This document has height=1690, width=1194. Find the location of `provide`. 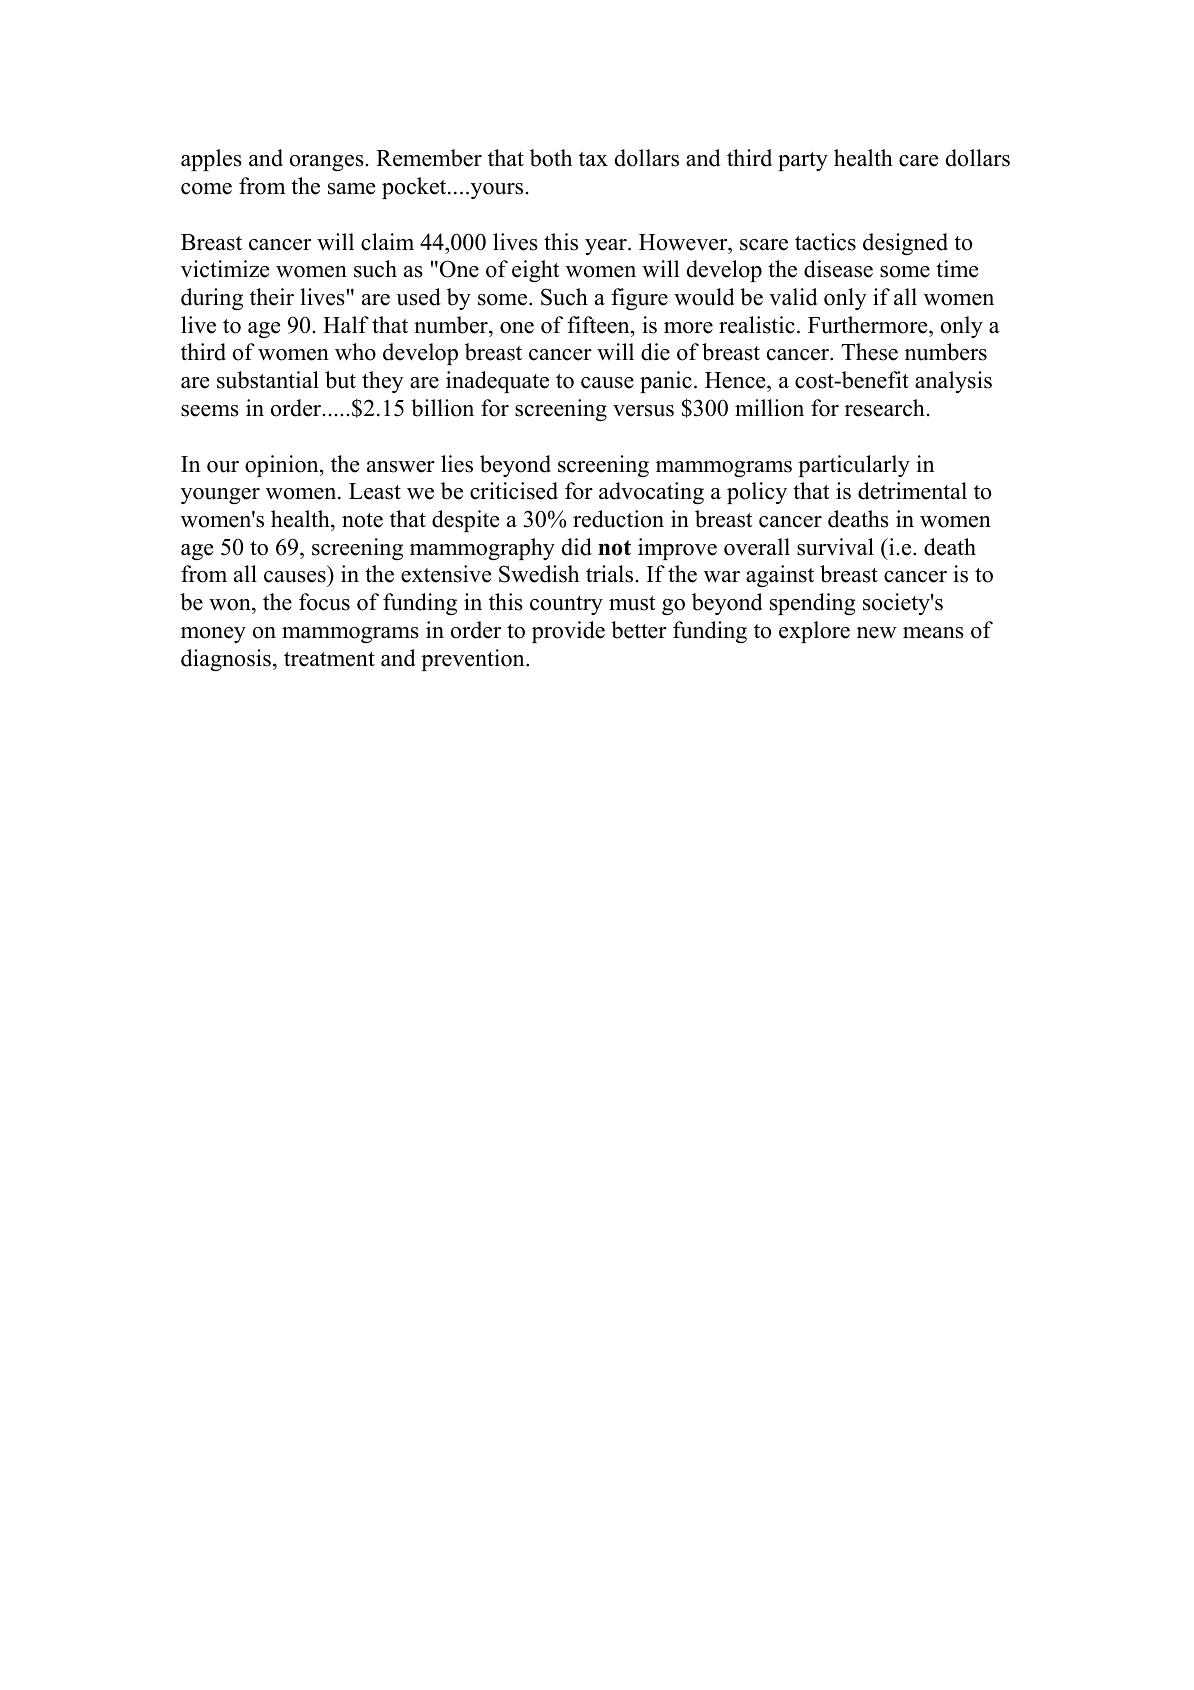

provide is located at coordinates (568, 632).
